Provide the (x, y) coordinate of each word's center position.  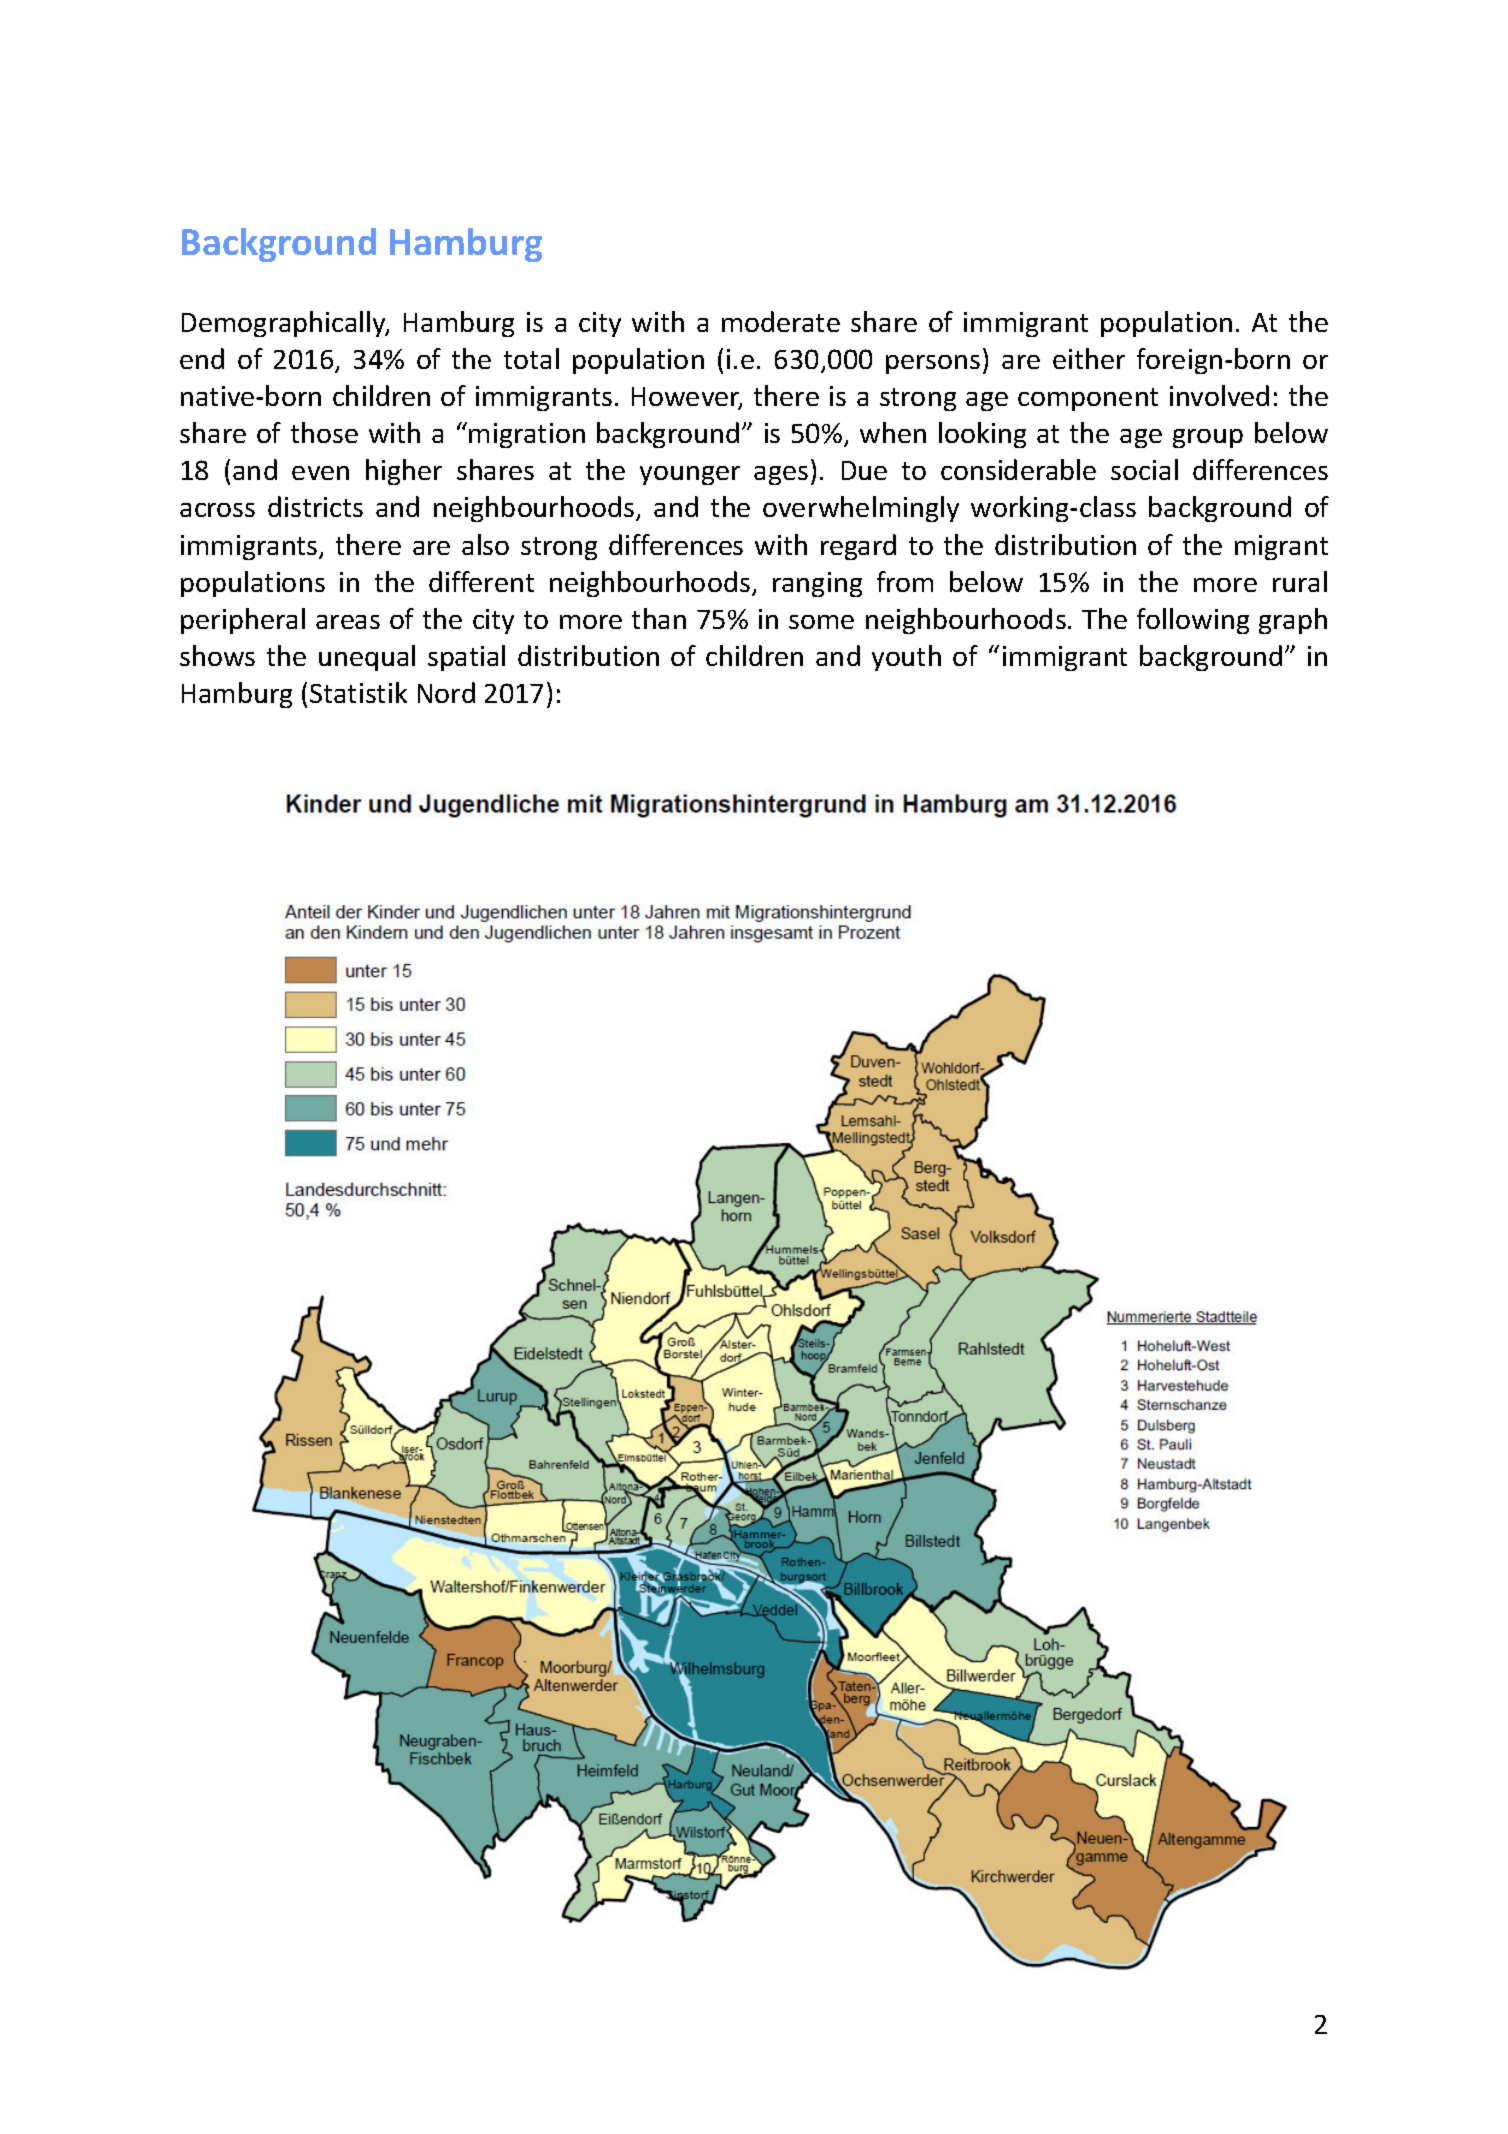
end (202, 358)
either (1089, 358)
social (1144, 469)
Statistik (358, 692)
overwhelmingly (861, 509)
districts (315, 506)
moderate (781, 321)
